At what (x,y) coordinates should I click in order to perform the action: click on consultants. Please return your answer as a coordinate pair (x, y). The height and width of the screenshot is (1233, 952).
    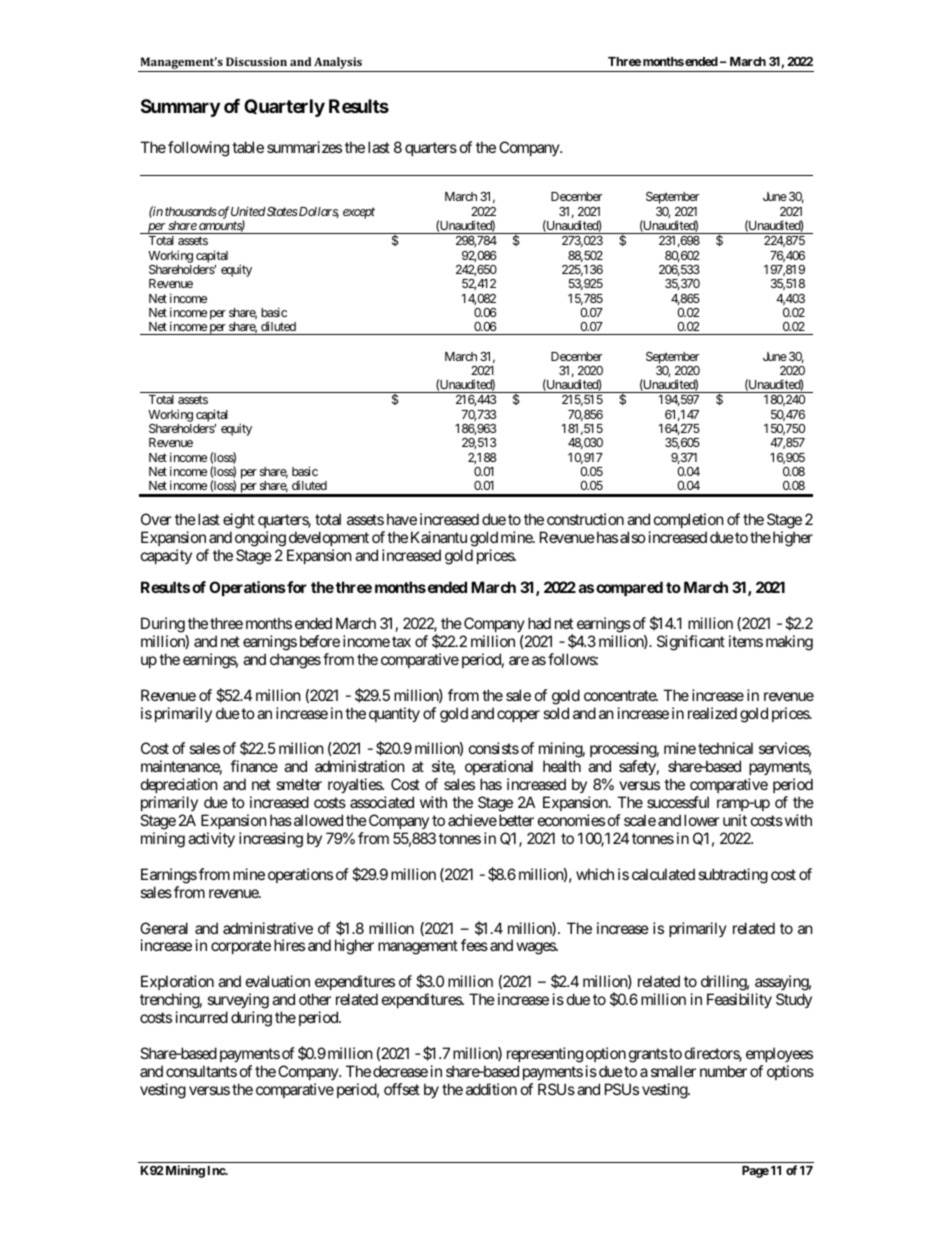
    Looking at the image, I should click on (201, 1071).
